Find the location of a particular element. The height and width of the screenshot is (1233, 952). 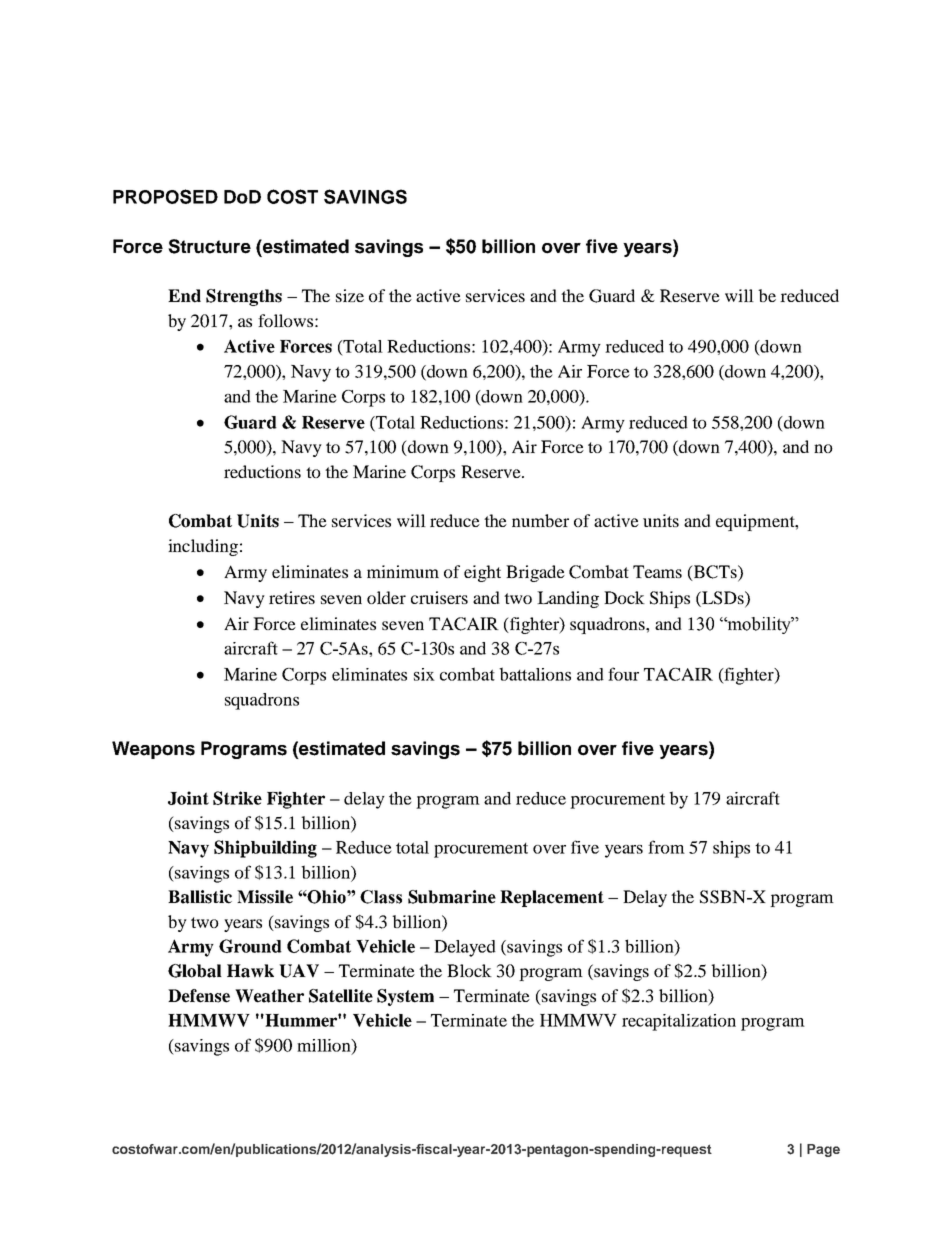

including is located at coordinates (203, 547).
